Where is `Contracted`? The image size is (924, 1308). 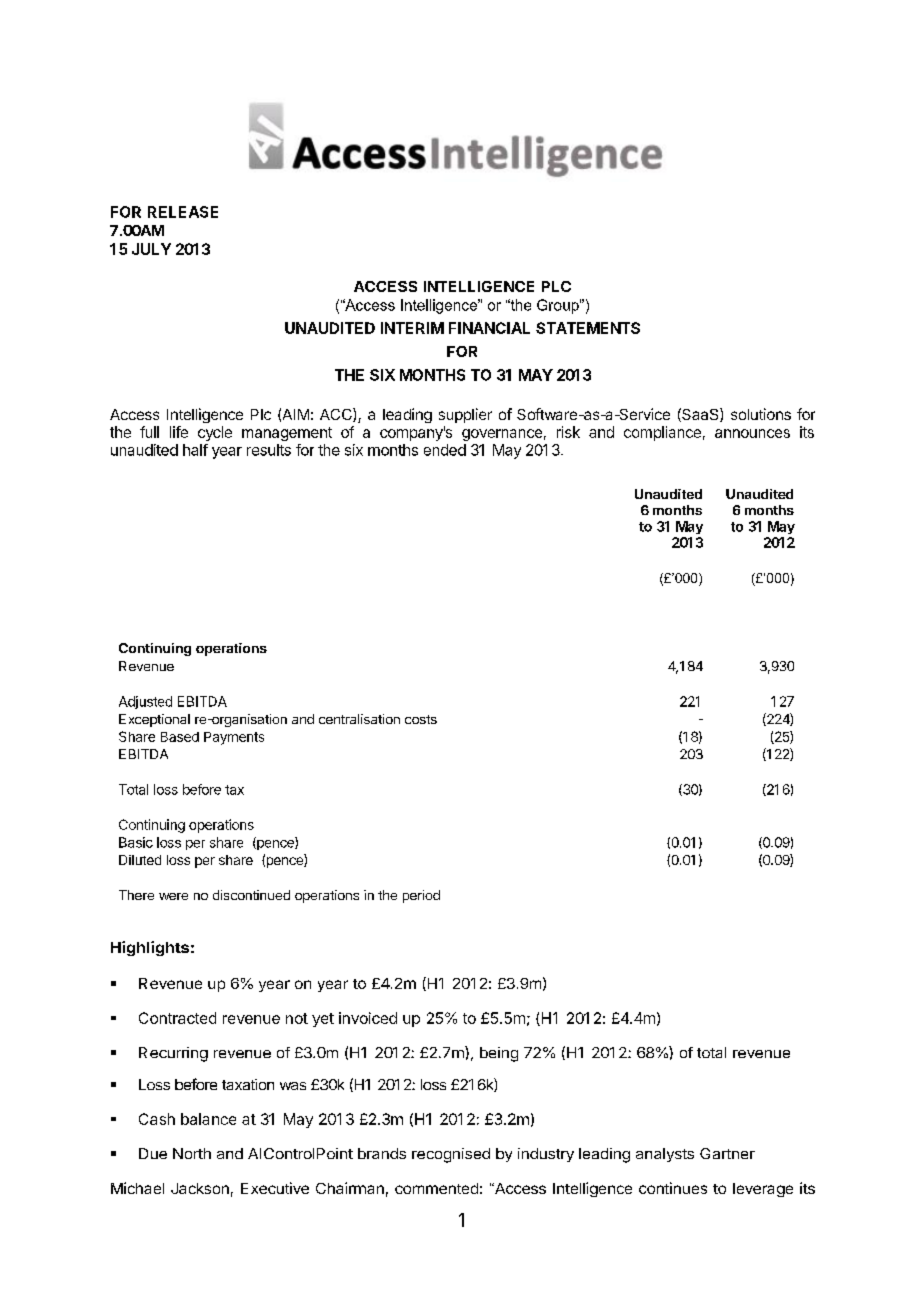
Contracted is located at coordinates (177, 1018).
